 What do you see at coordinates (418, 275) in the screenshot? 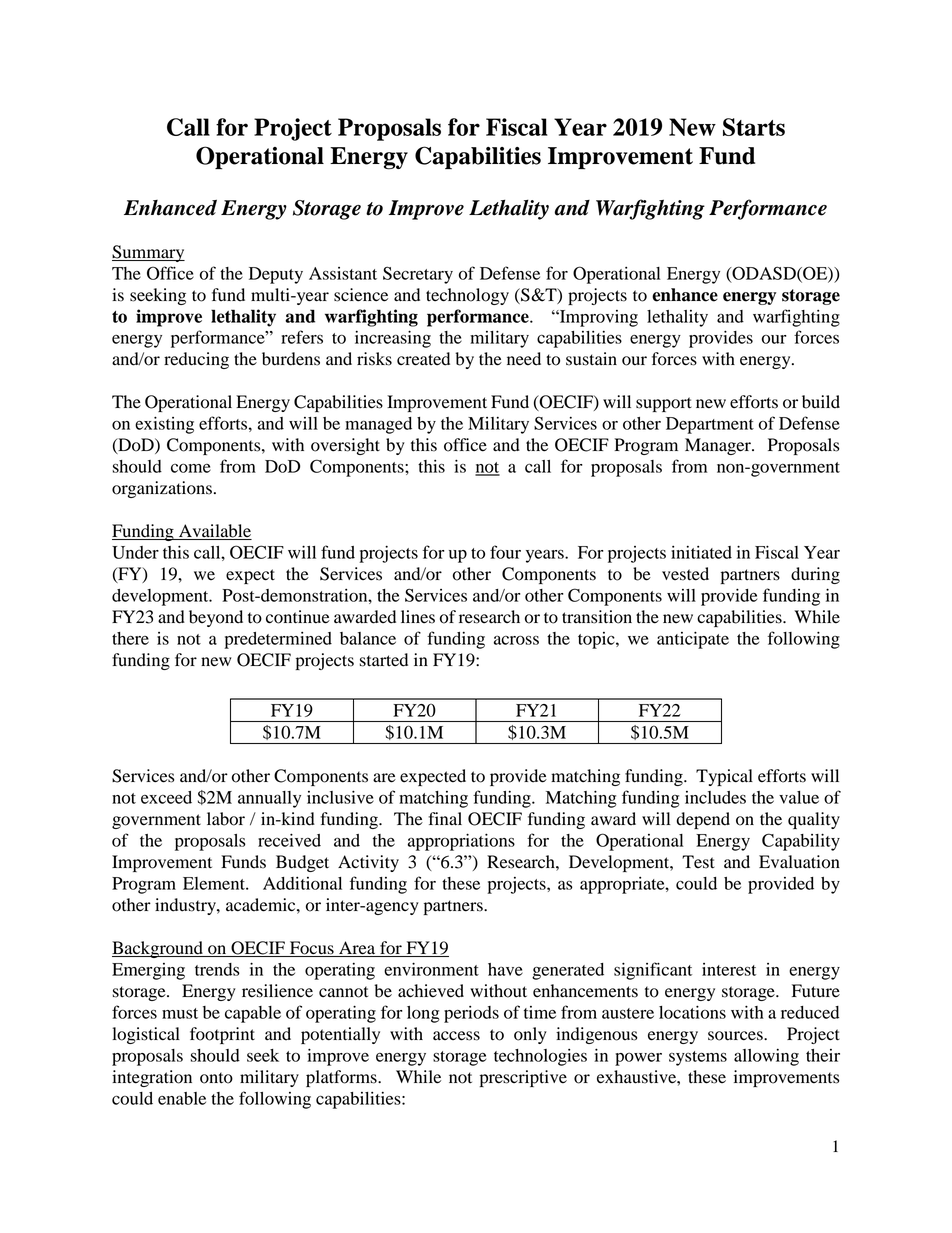
I see `Secretary` at bounding box center [418, 275].
